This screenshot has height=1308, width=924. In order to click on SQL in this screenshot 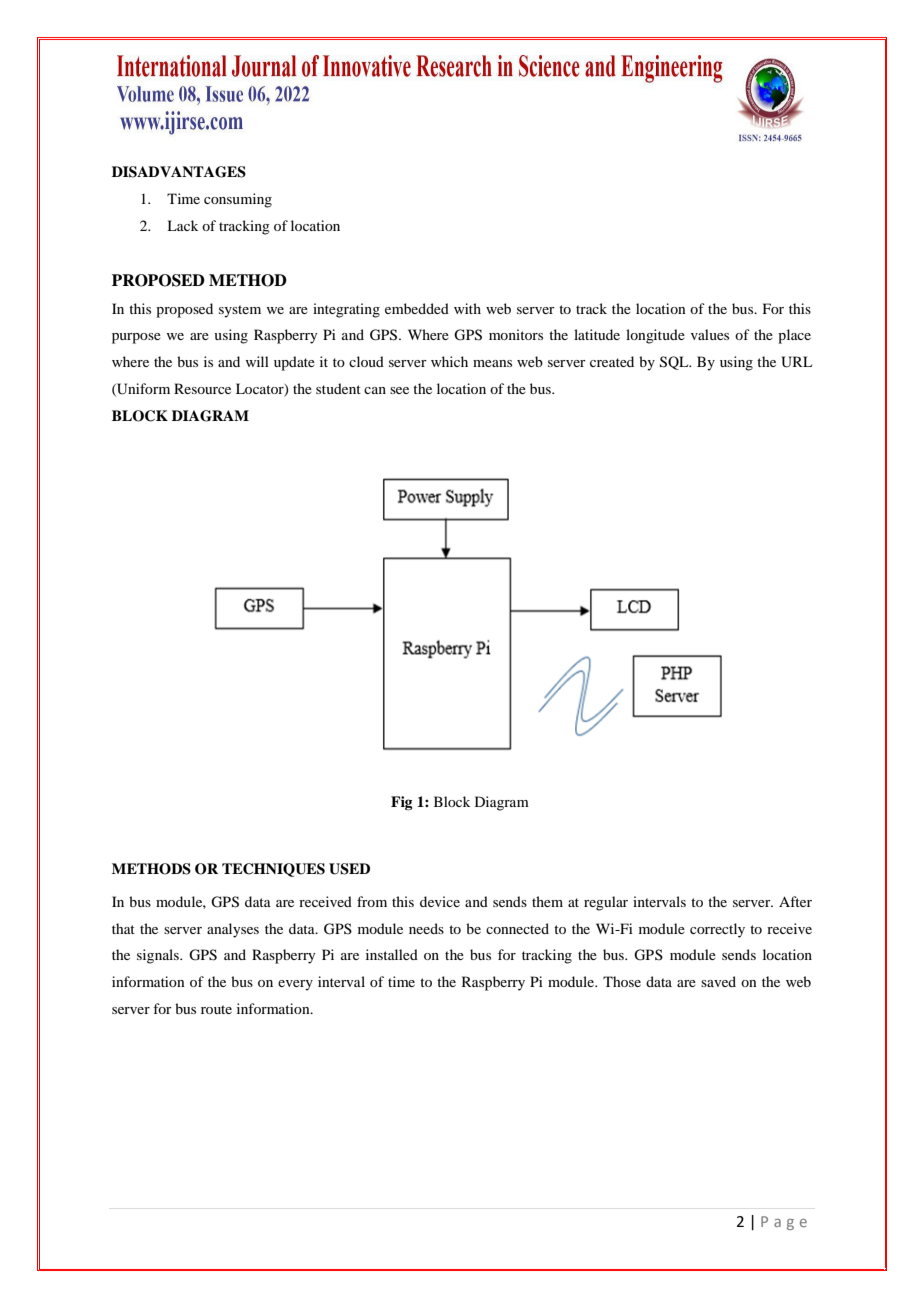, I will do `click(675, 363)`.
